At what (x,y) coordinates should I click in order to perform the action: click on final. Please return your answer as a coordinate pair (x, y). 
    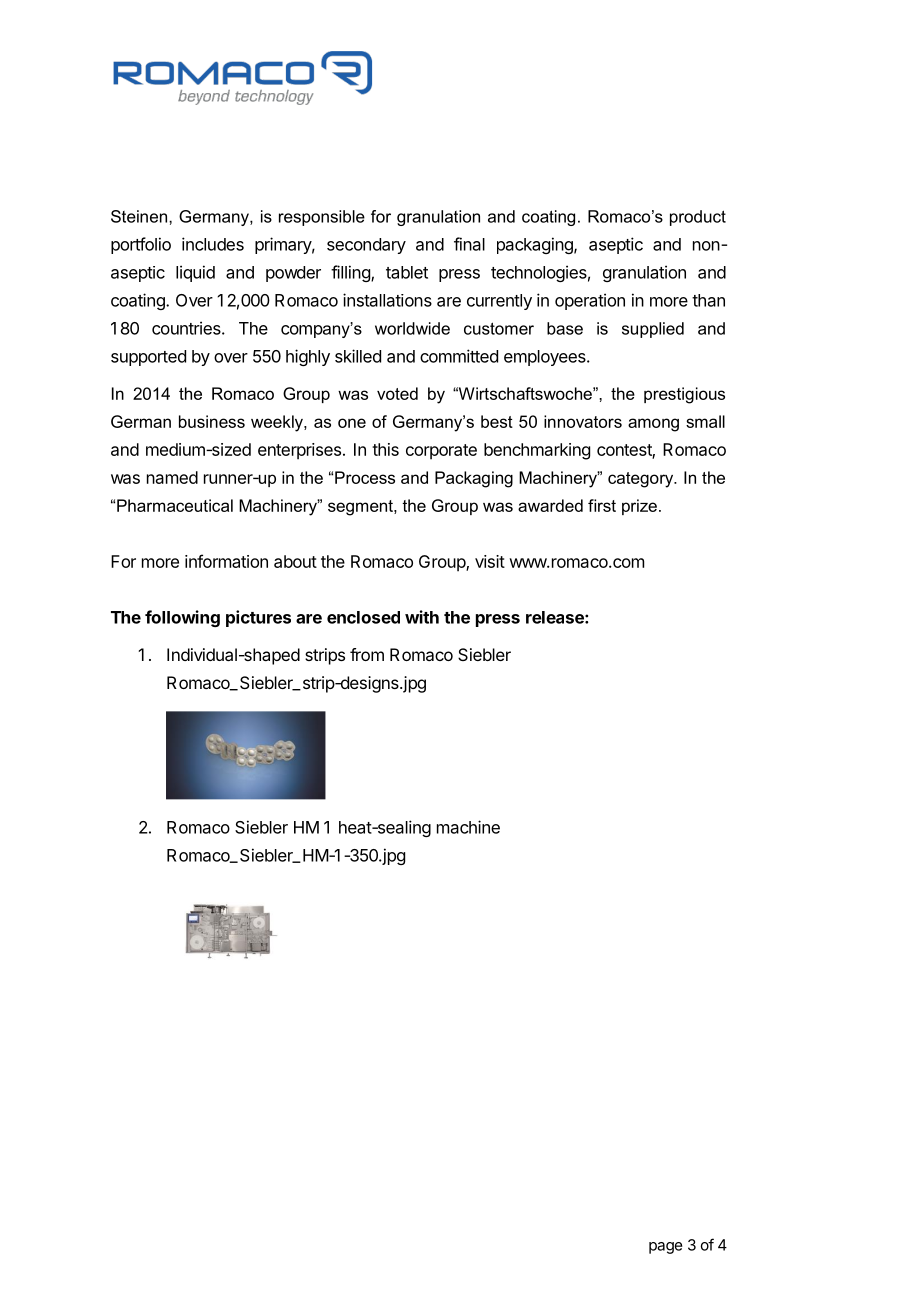
    Looking at the image, I should click on (469, 244).
